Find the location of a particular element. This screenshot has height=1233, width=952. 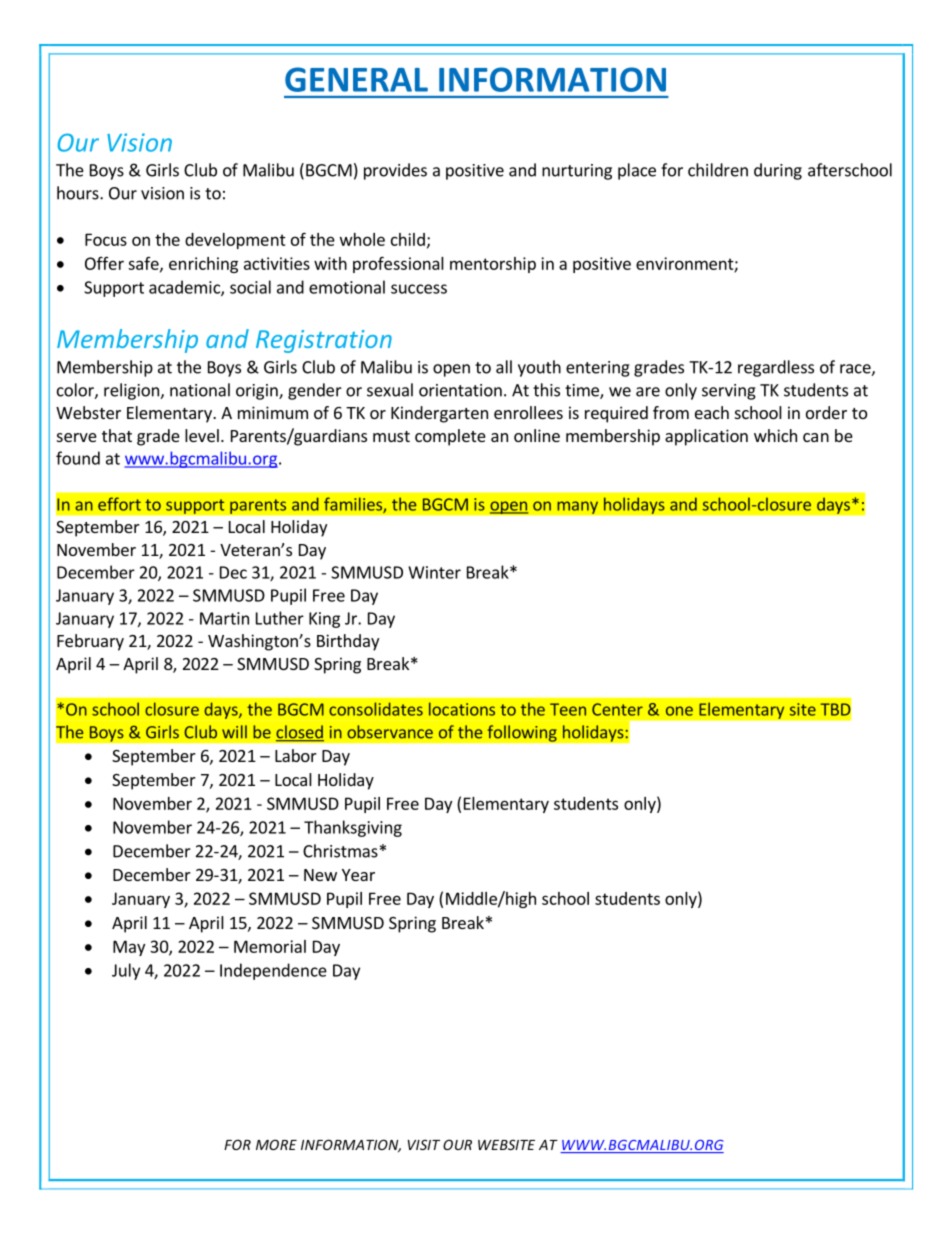

Year is located at coordinates (358, 875).
